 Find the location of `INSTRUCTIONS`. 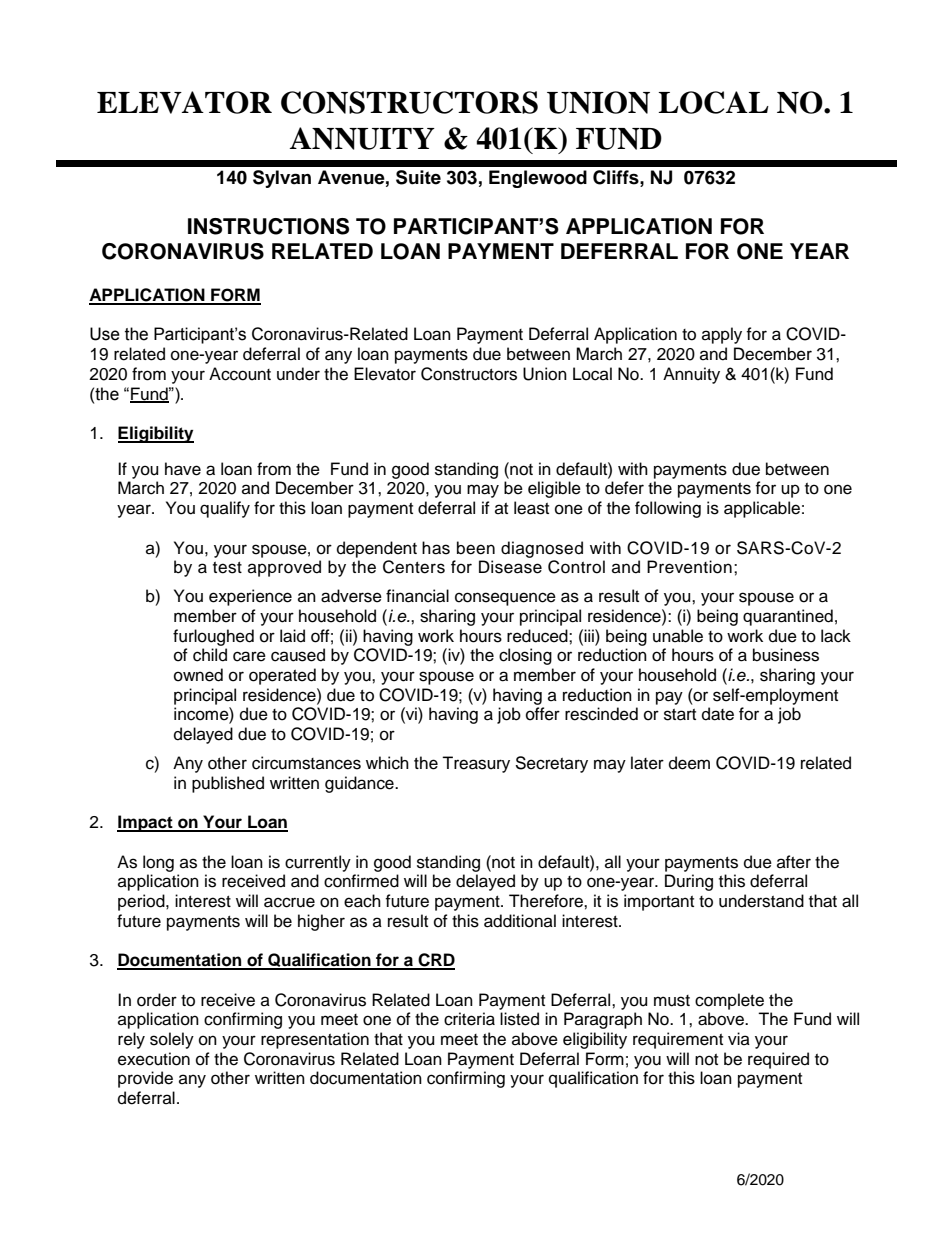

INSTRUCTIONS is located at coordinates (268, 226).
